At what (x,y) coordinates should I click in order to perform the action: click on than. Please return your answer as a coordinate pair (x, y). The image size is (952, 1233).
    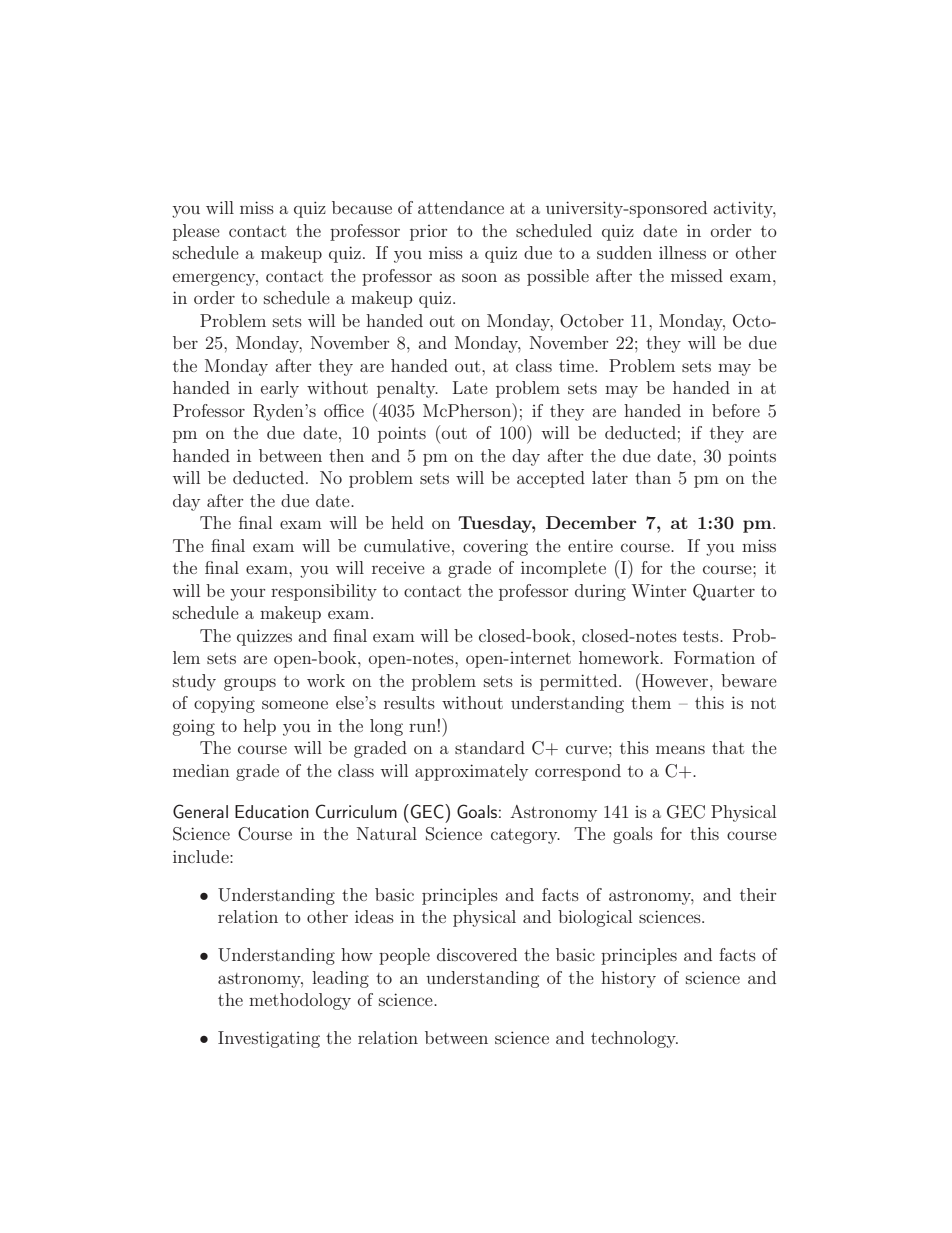
    Looking at the image, I should click on (653, 477).
